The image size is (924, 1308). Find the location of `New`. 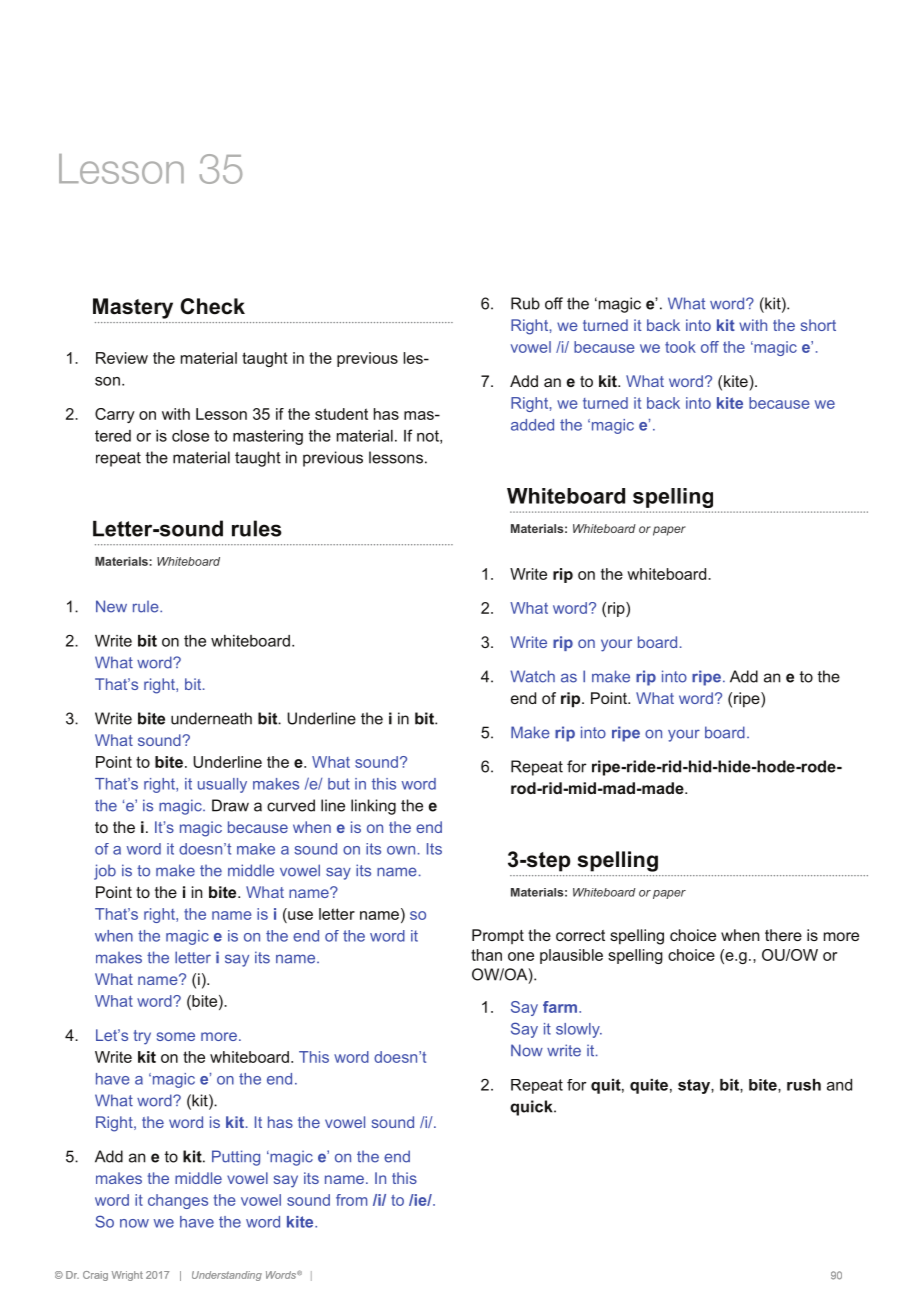

New is located at coordinates (111, 606).
